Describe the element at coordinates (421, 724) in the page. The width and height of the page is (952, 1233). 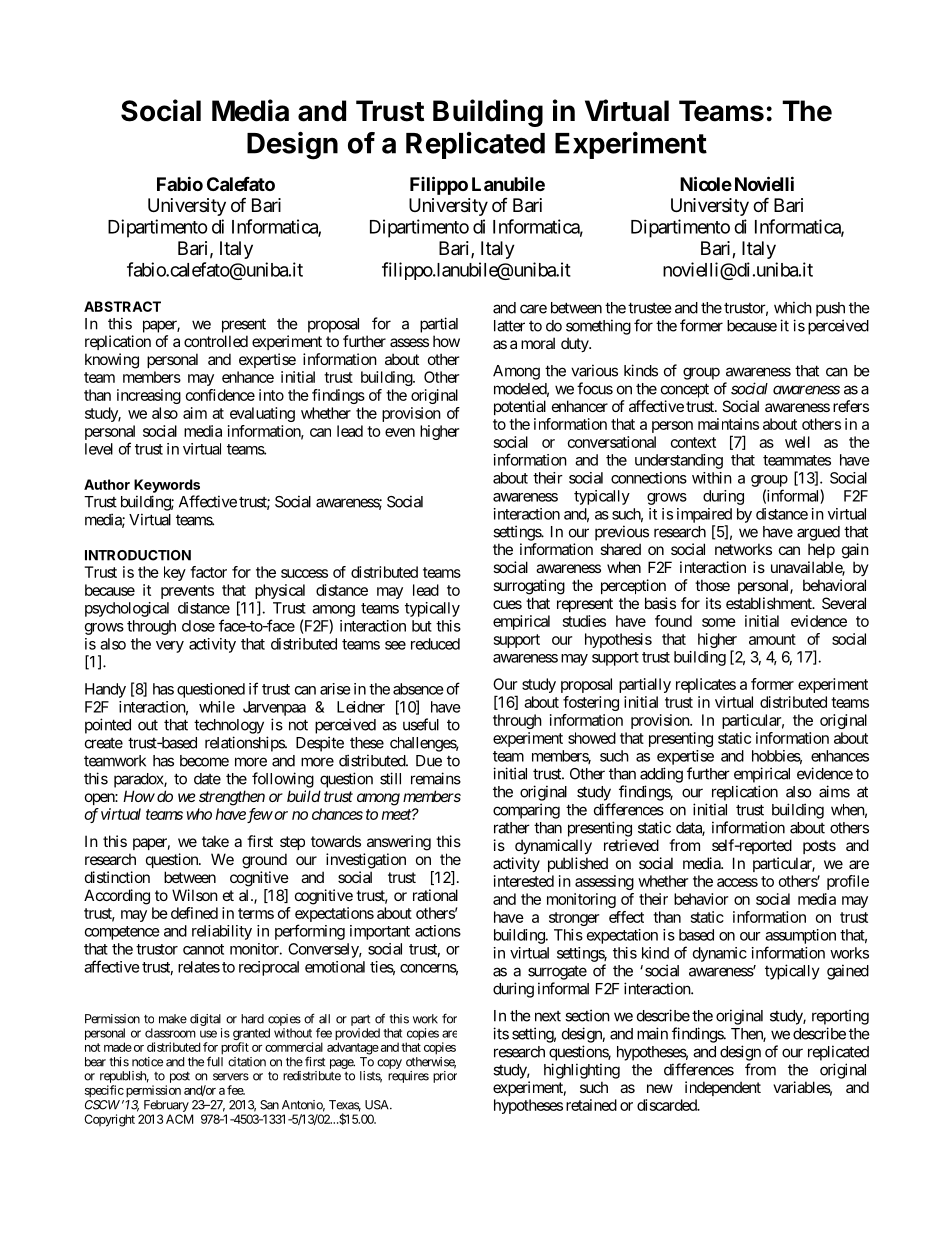
I see `useful` at that location.
